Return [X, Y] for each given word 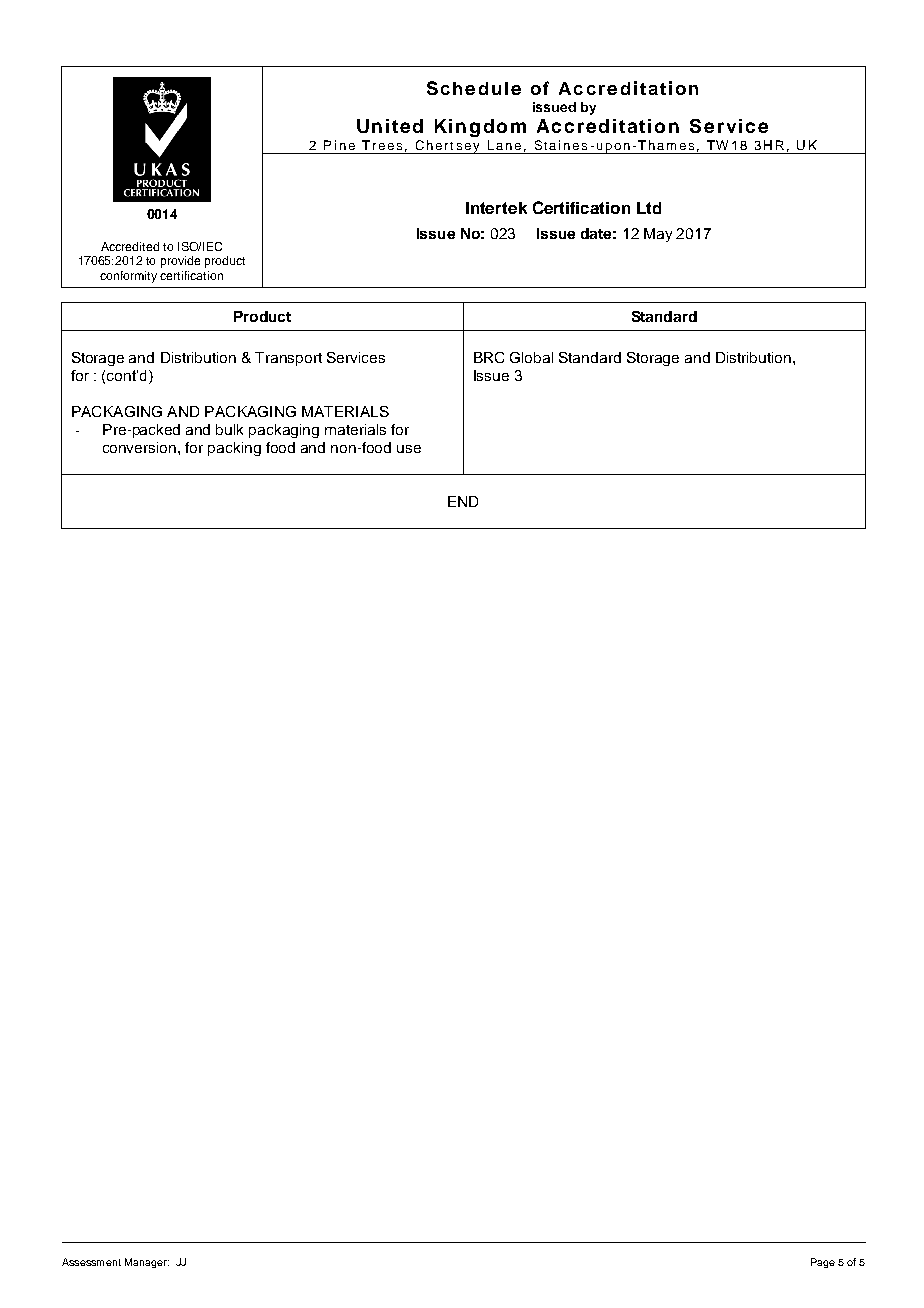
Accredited [130, 246]
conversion [141, 447]
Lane [504, 145]
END [463, 501]
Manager [147, 1263]
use [409, 449]
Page [823, 1263]
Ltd [649, 208]
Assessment [91, 1262]
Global [531, 357]
